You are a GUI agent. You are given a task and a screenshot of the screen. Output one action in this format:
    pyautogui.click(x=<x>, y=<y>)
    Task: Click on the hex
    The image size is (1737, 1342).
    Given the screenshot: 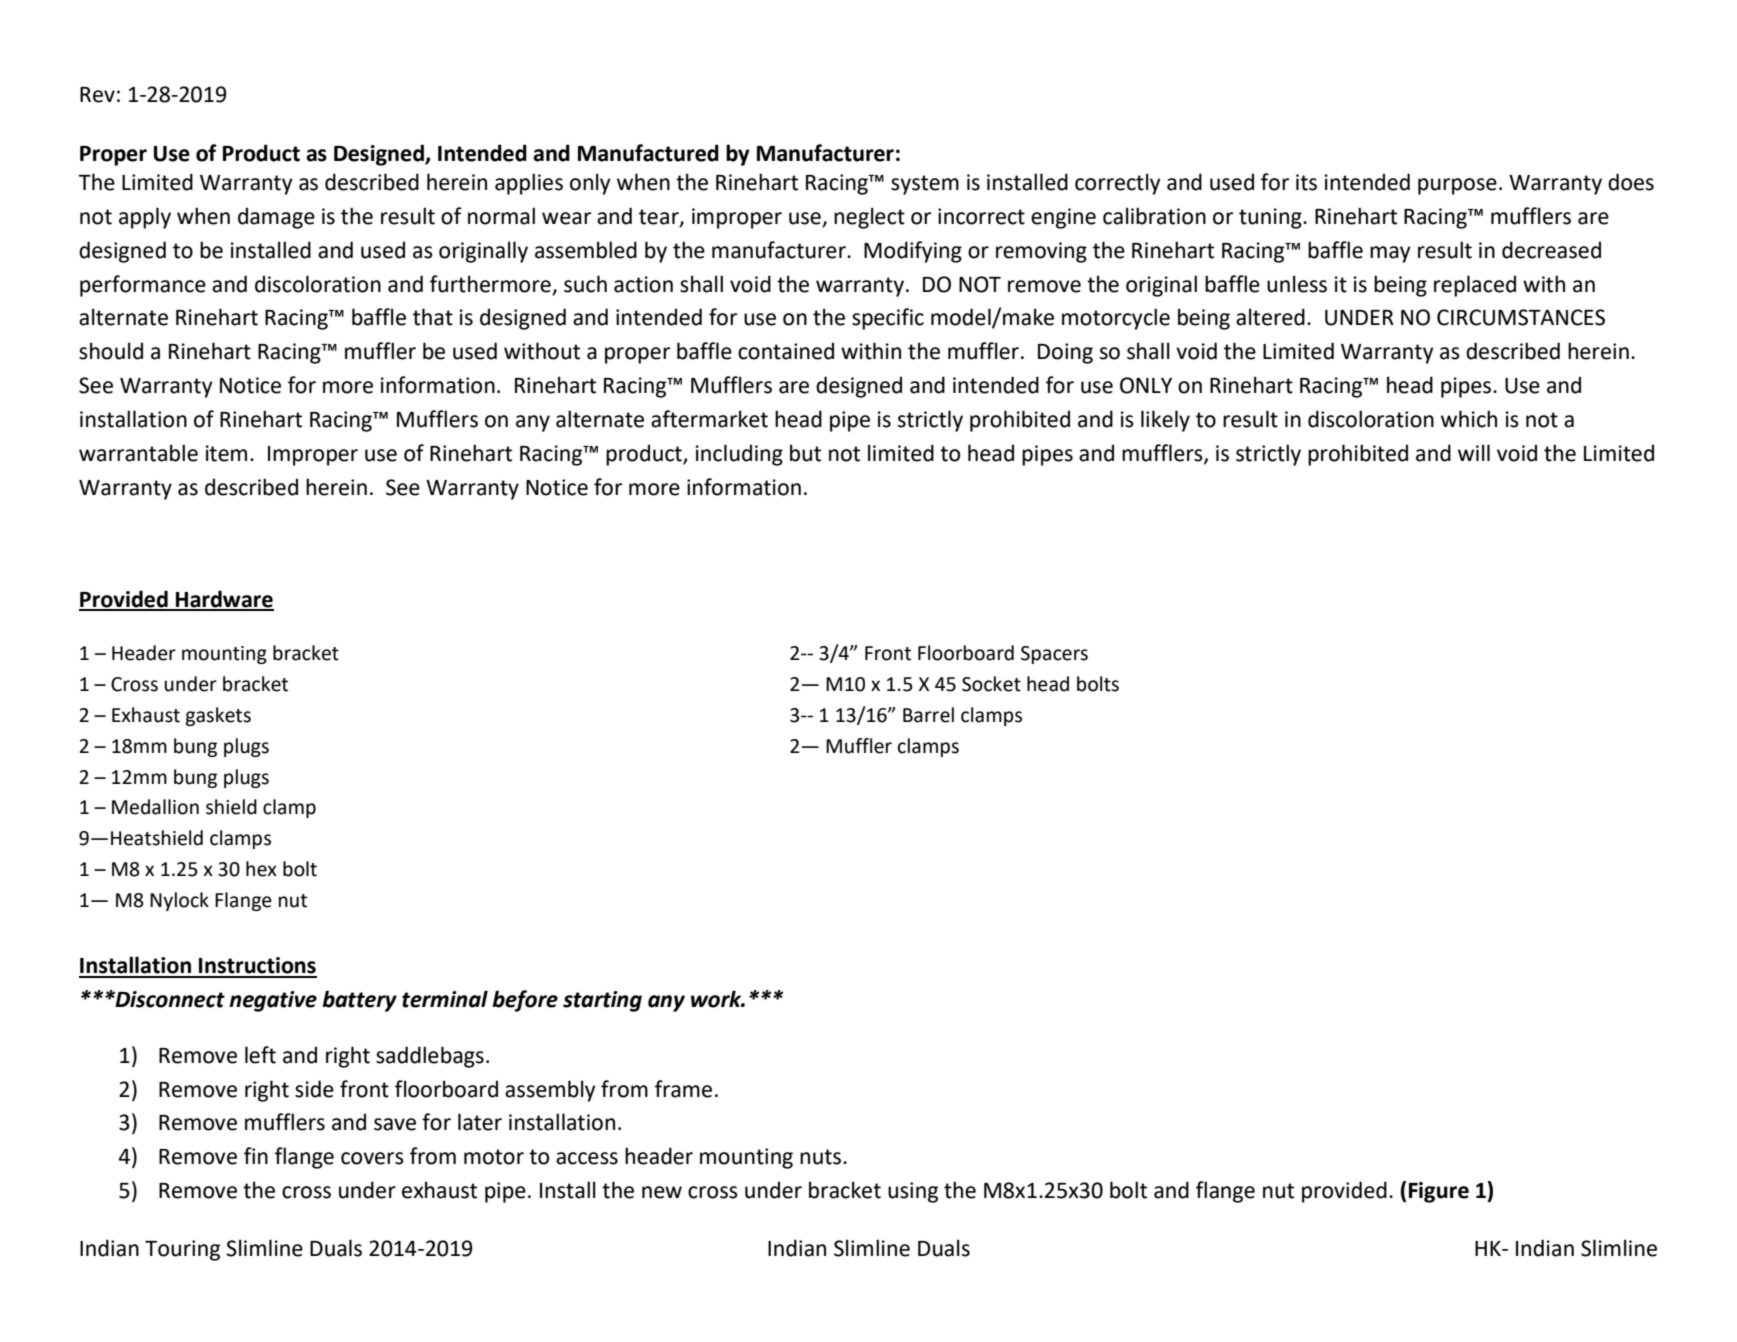 What is the action you would take?
    pyautogui.click(x=261, y=869)
